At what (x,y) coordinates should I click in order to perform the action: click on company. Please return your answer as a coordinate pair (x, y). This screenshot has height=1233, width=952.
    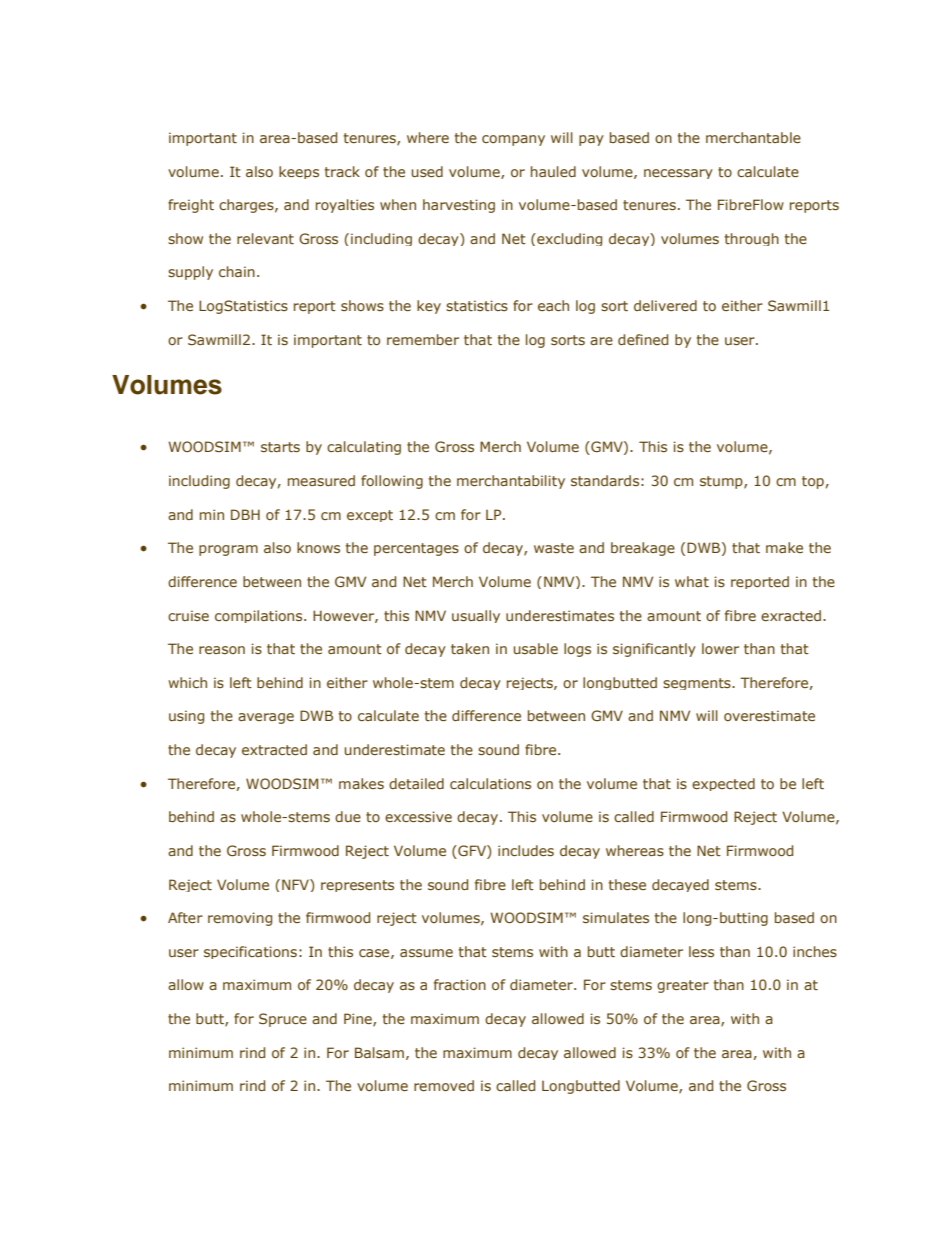
    Looking at the image, I should click on (513, 140).
